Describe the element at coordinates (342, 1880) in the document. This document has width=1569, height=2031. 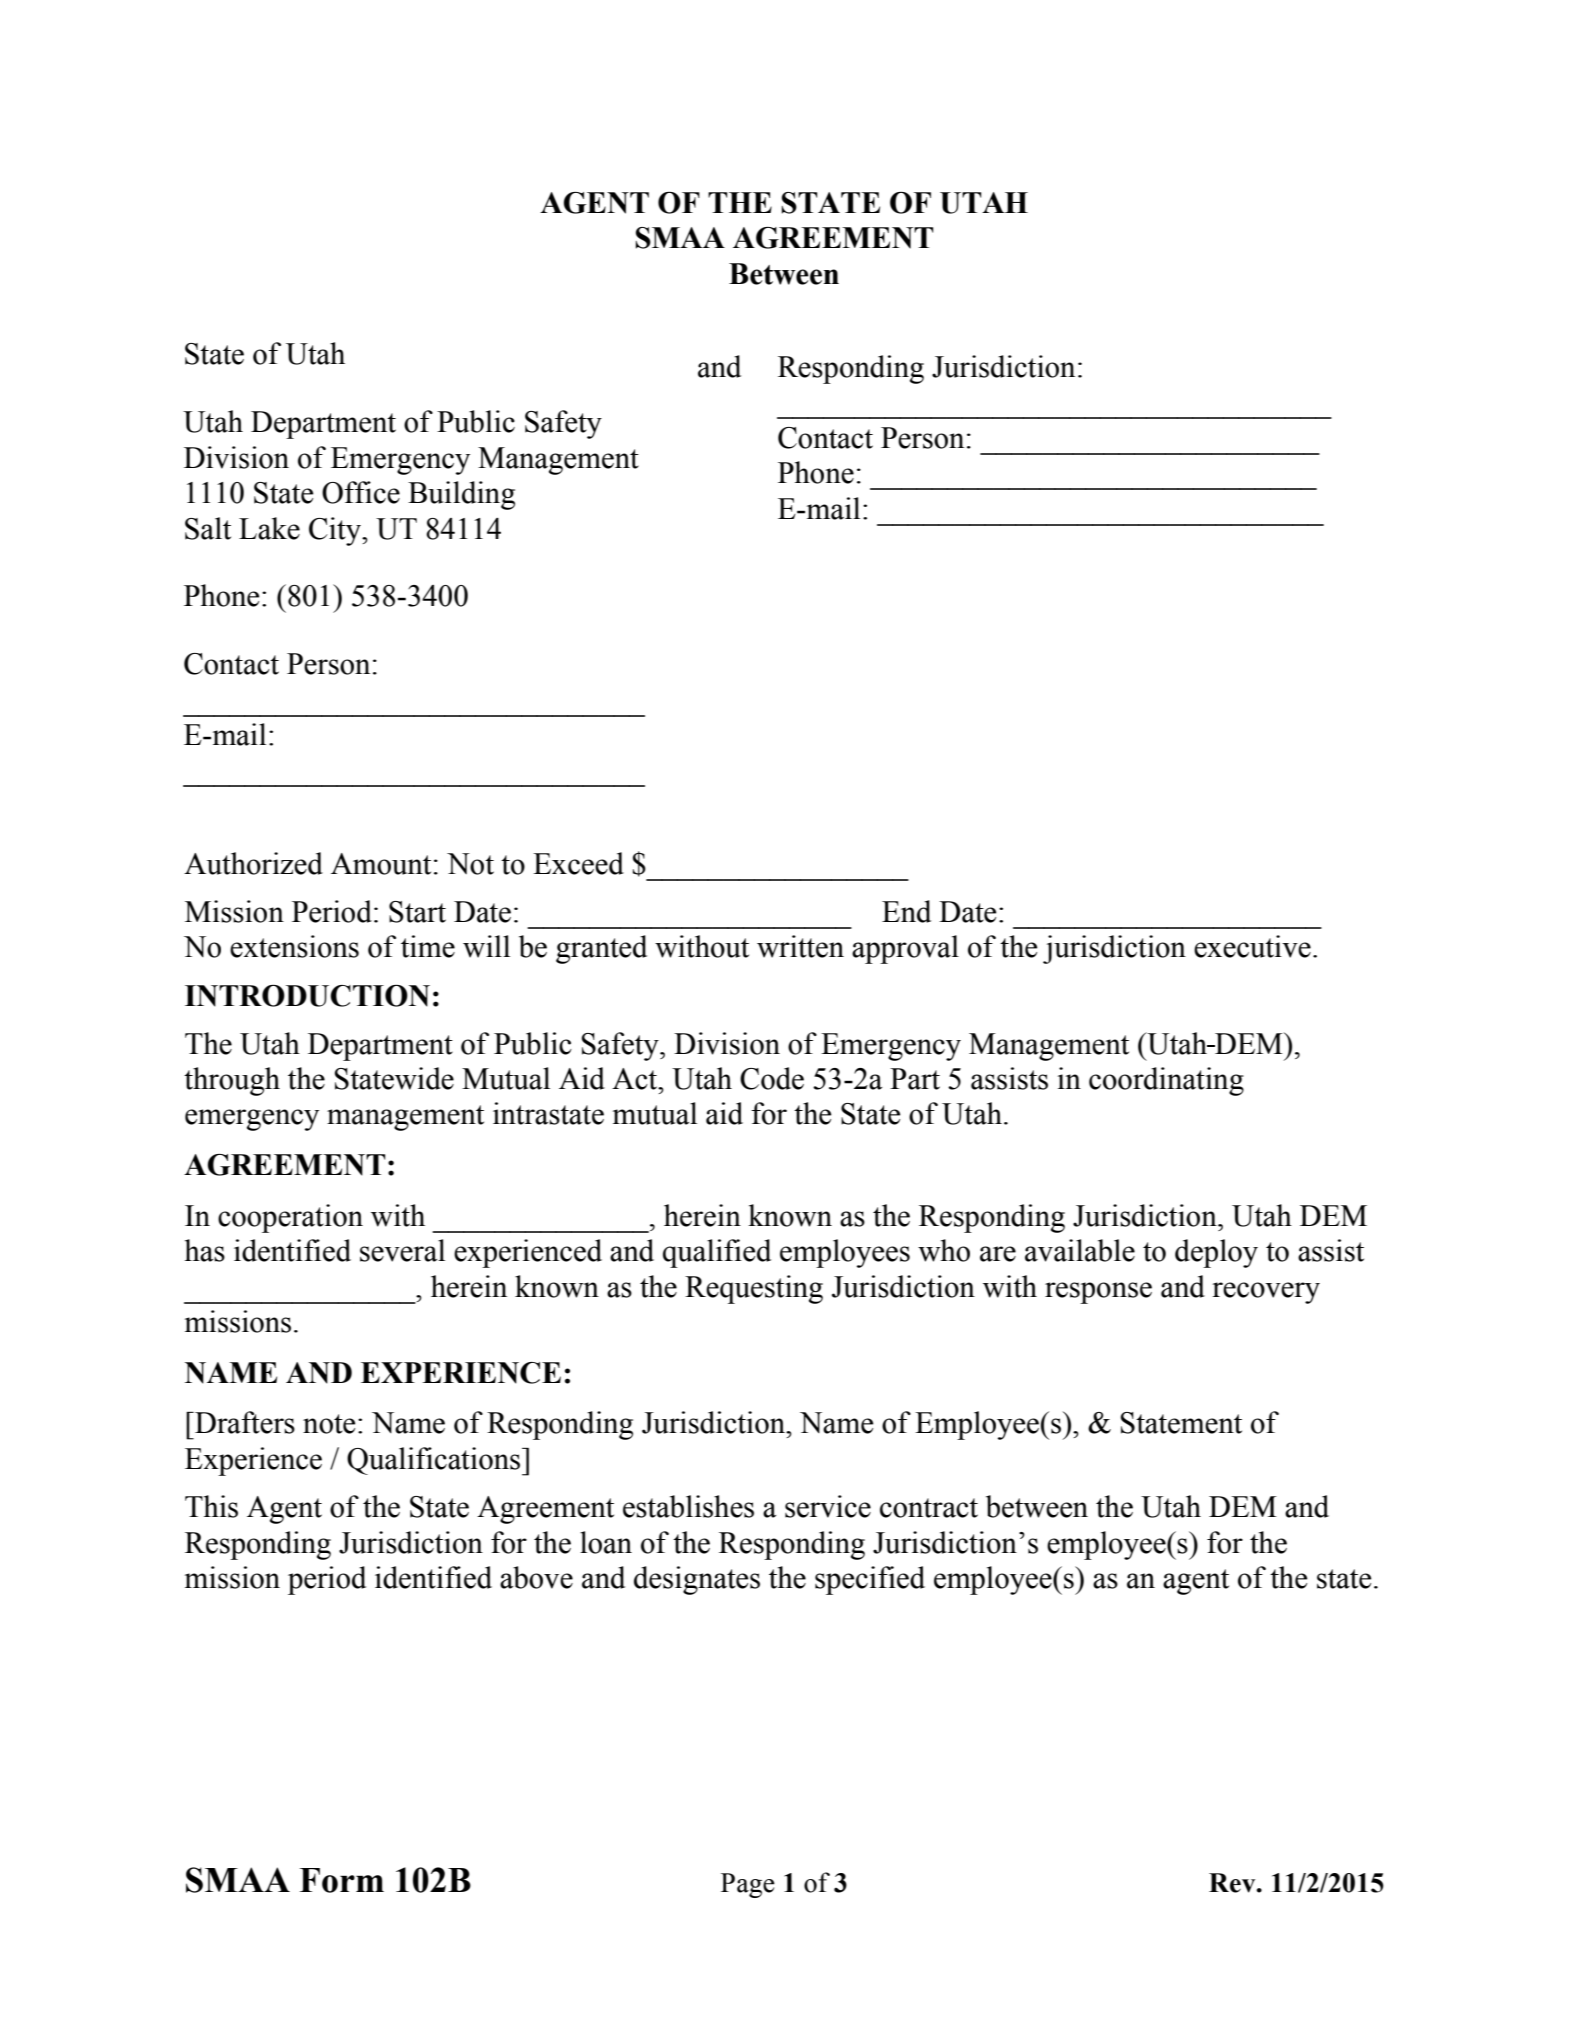
I see `Form` at that location.
